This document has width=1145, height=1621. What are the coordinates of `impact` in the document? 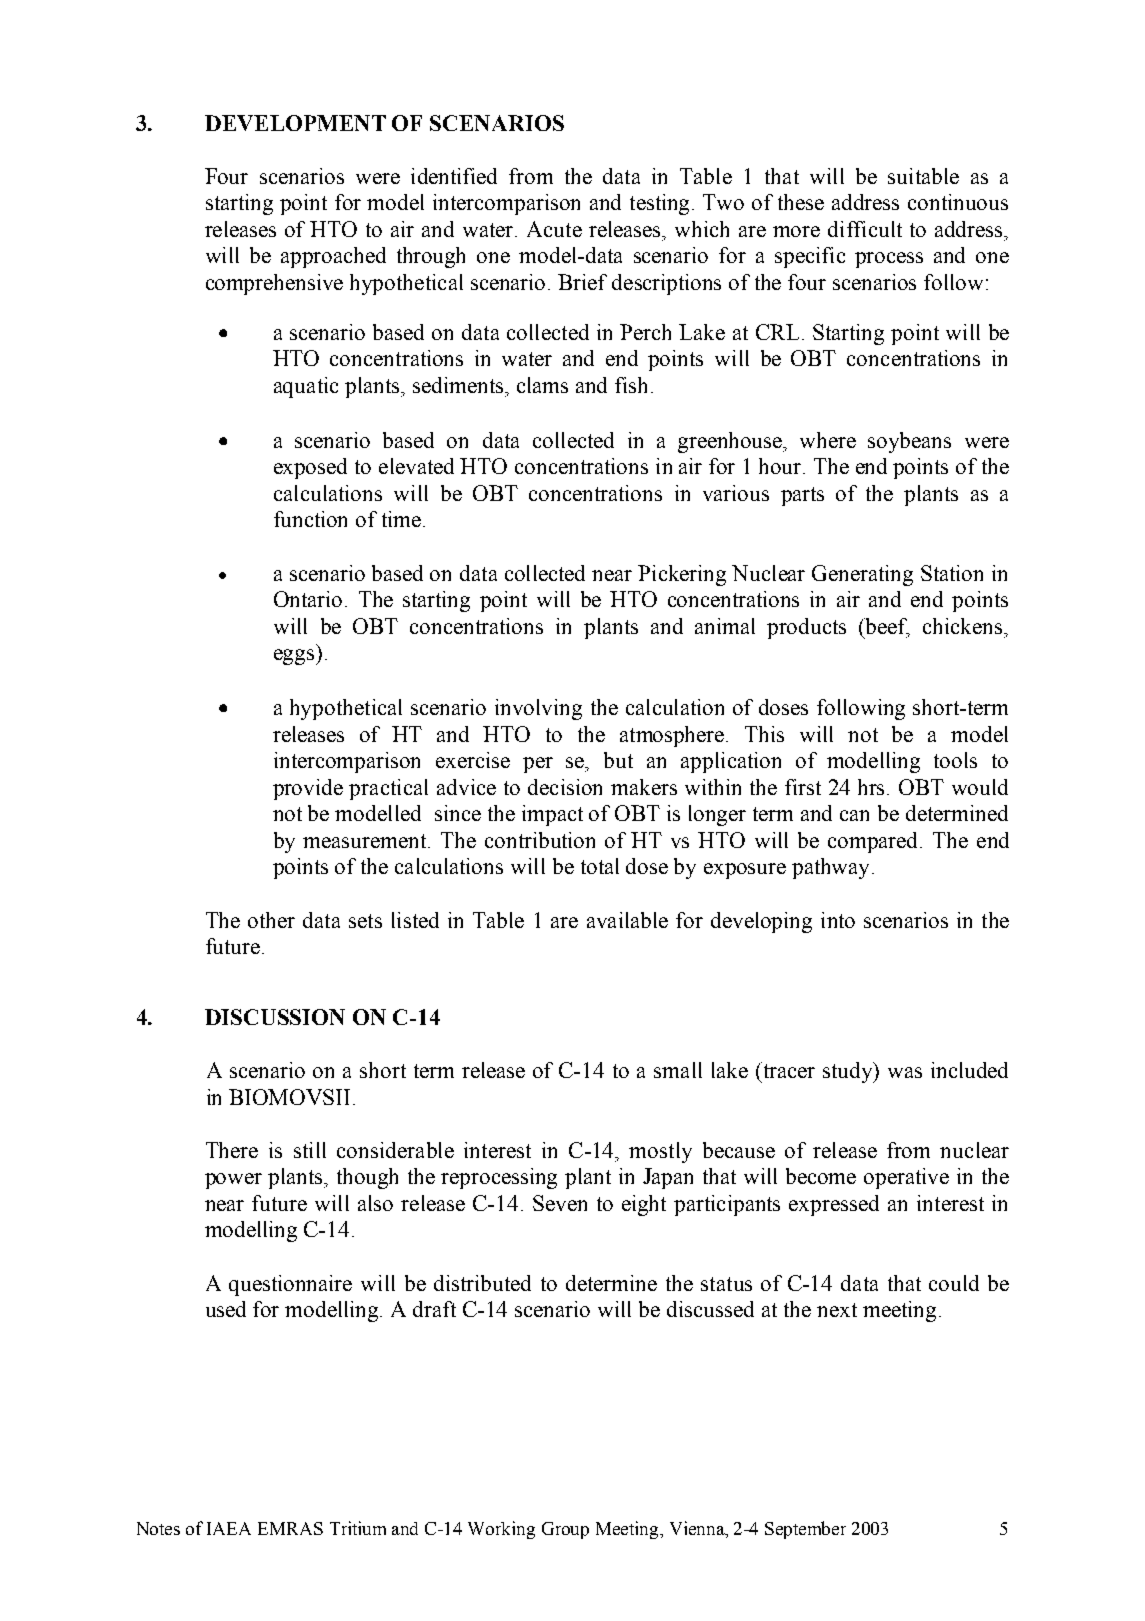 It's located at (552, 815).
